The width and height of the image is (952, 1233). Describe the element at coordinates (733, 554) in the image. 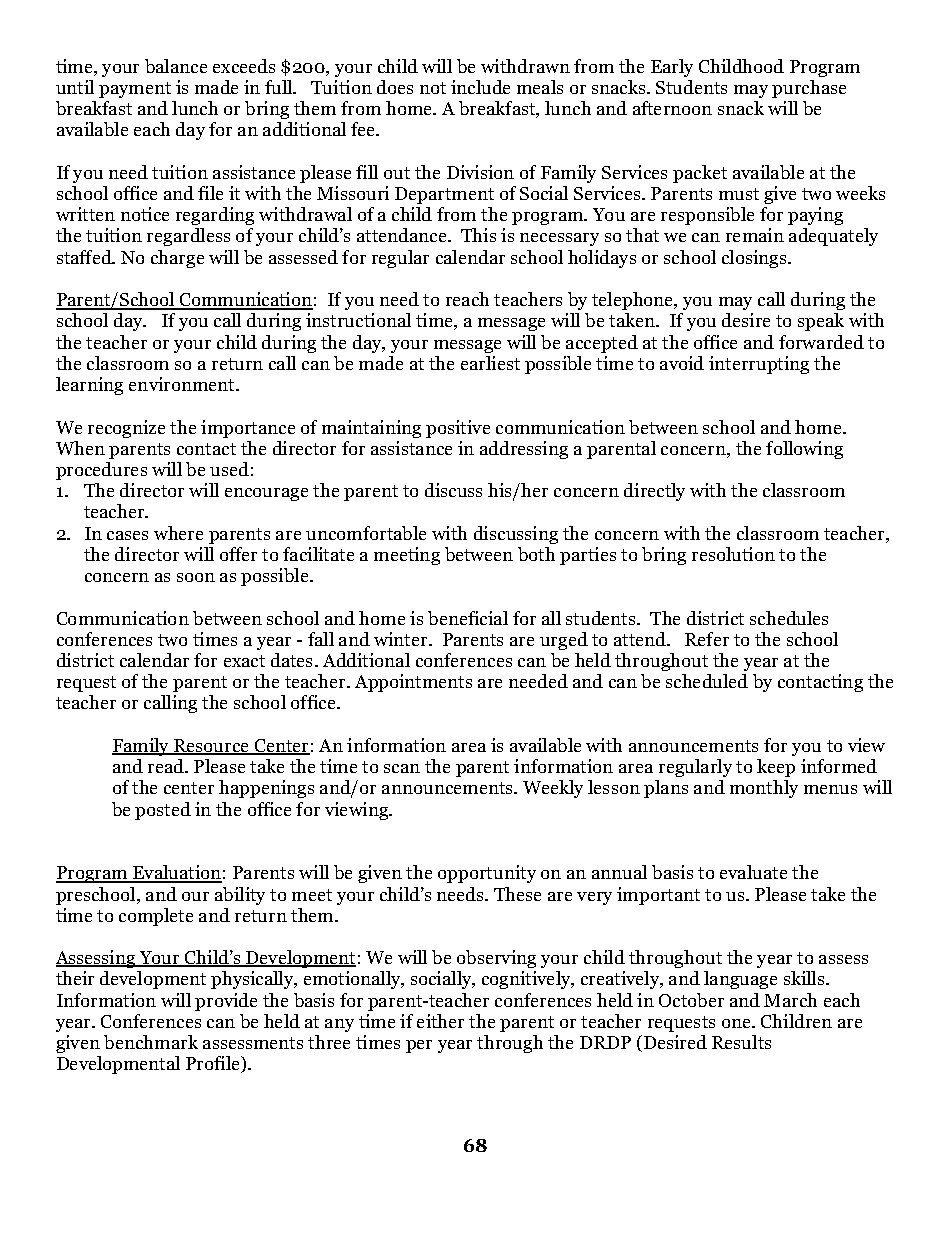

I see `resolution` at that location.
